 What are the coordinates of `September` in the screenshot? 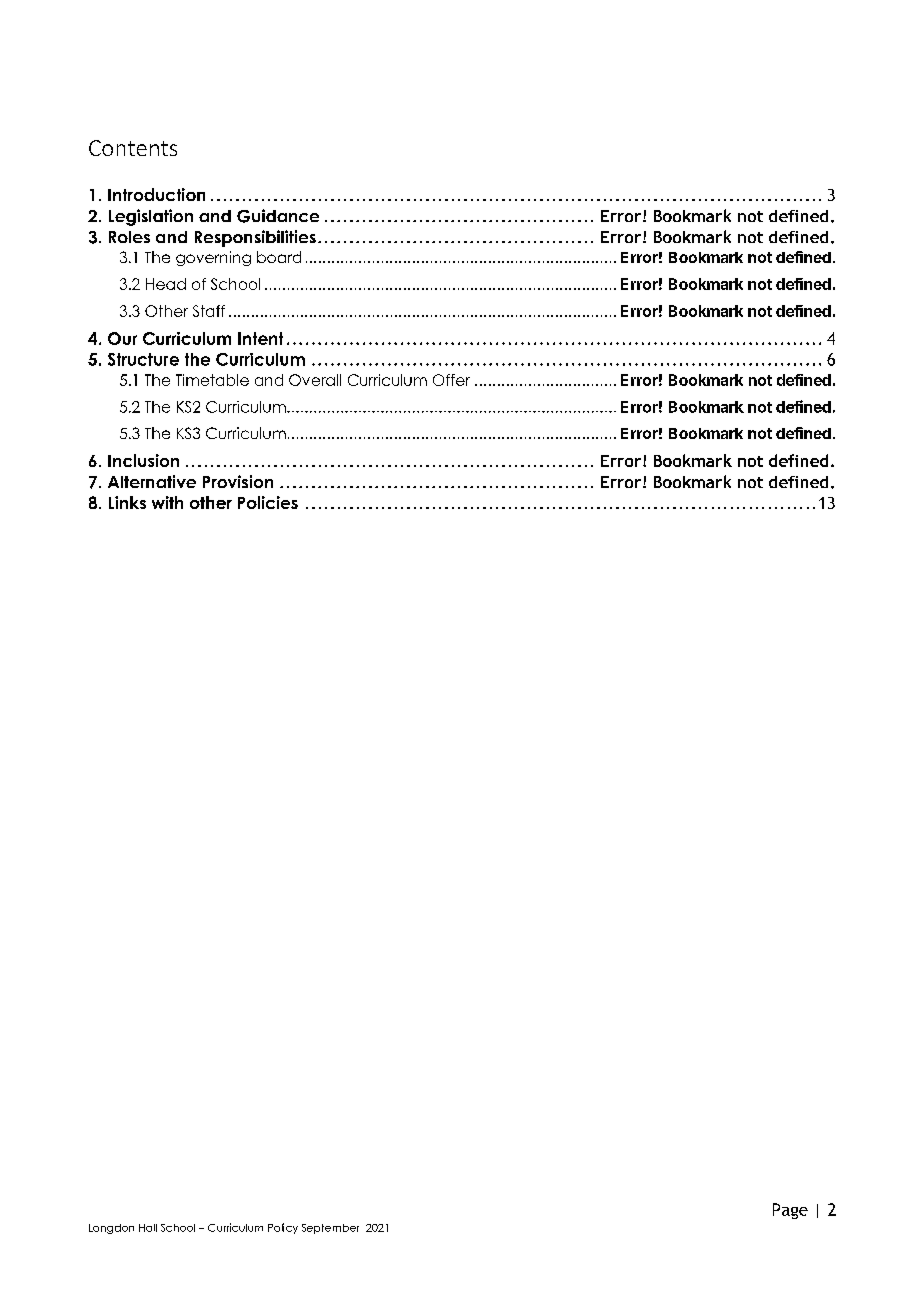 It's located at (330, 1229).
